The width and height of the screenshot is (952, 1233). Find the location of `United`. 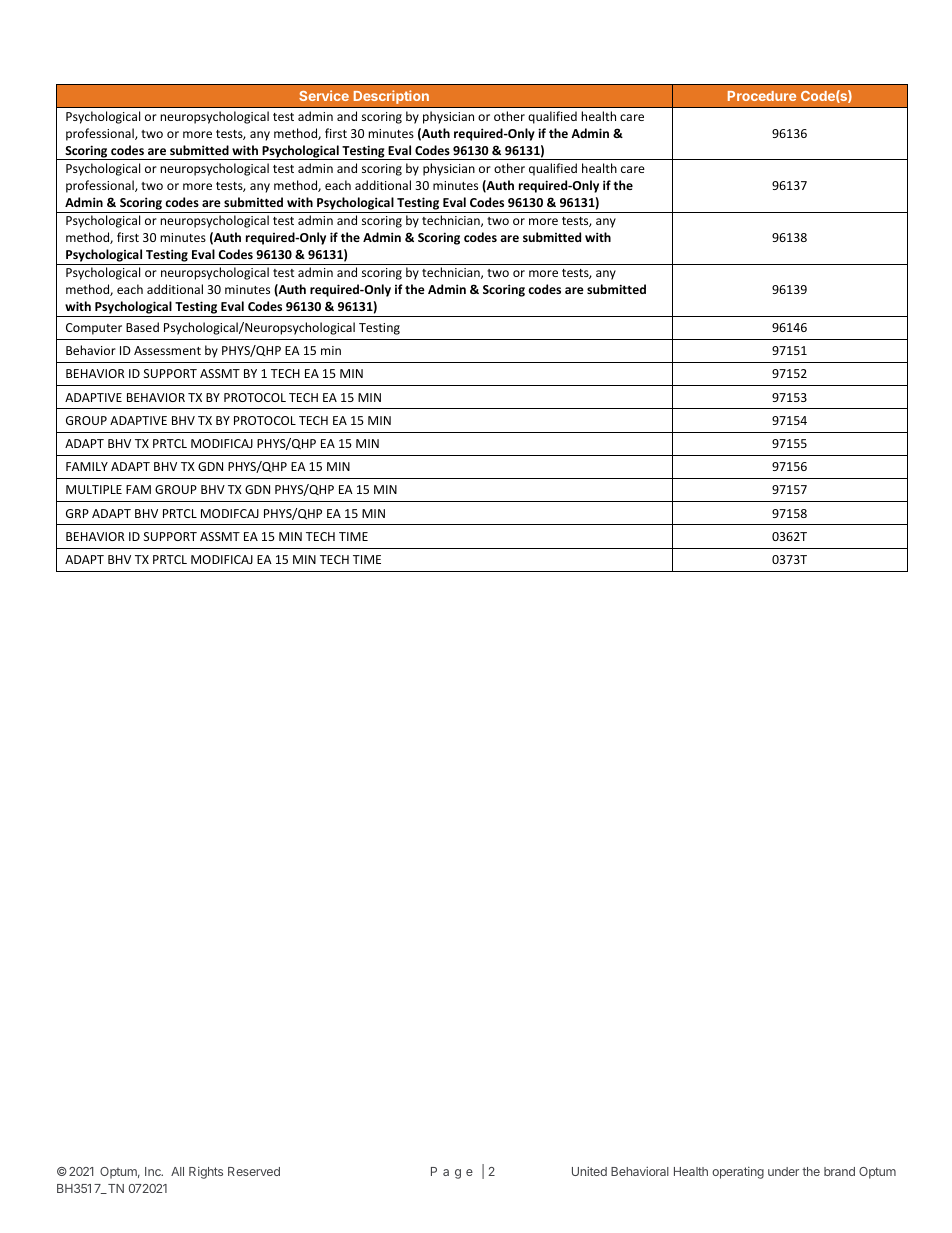

United is located at coordinates (589, 1171).
